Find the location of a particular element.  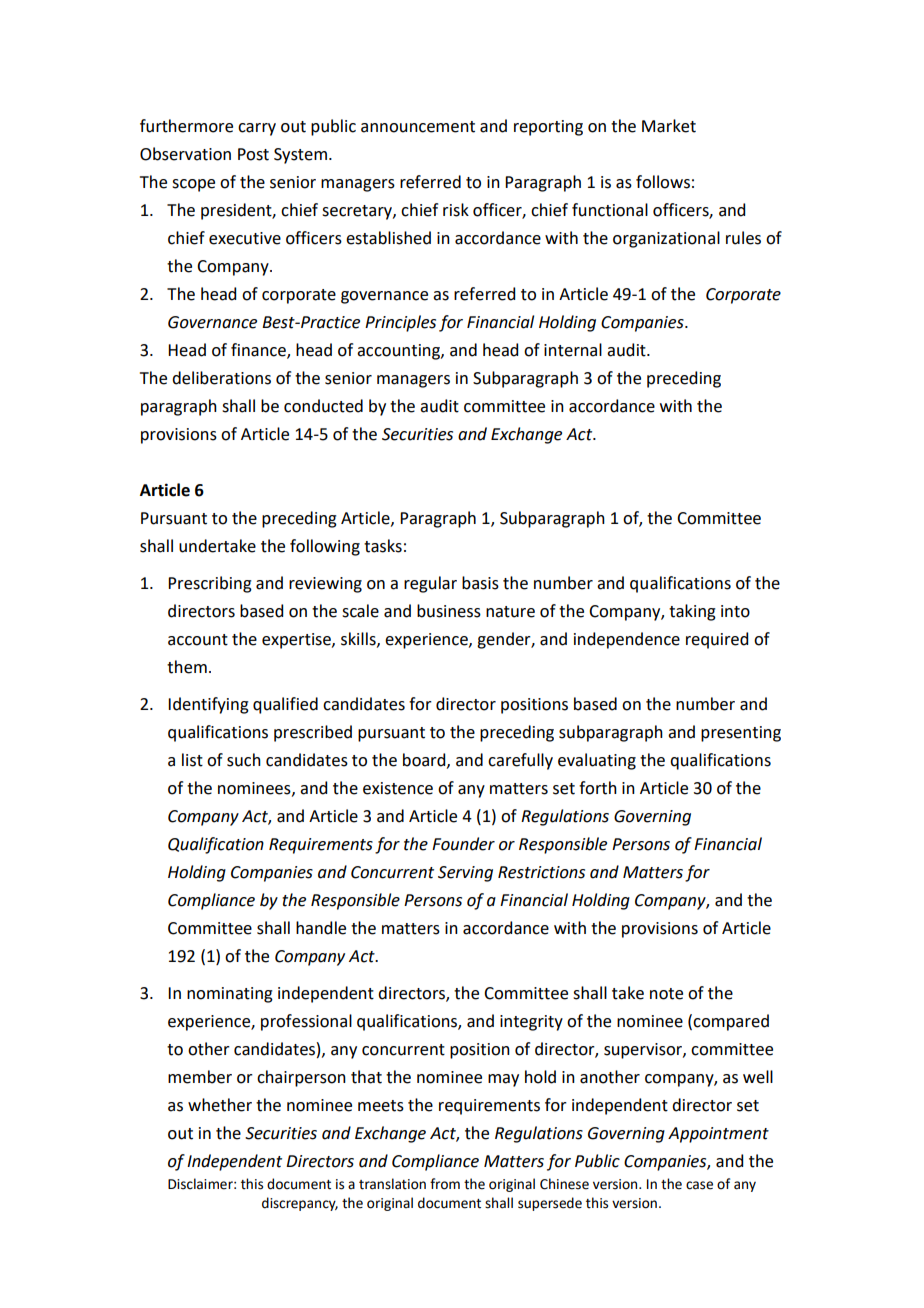

case is located at coordinates (699, 1185).
